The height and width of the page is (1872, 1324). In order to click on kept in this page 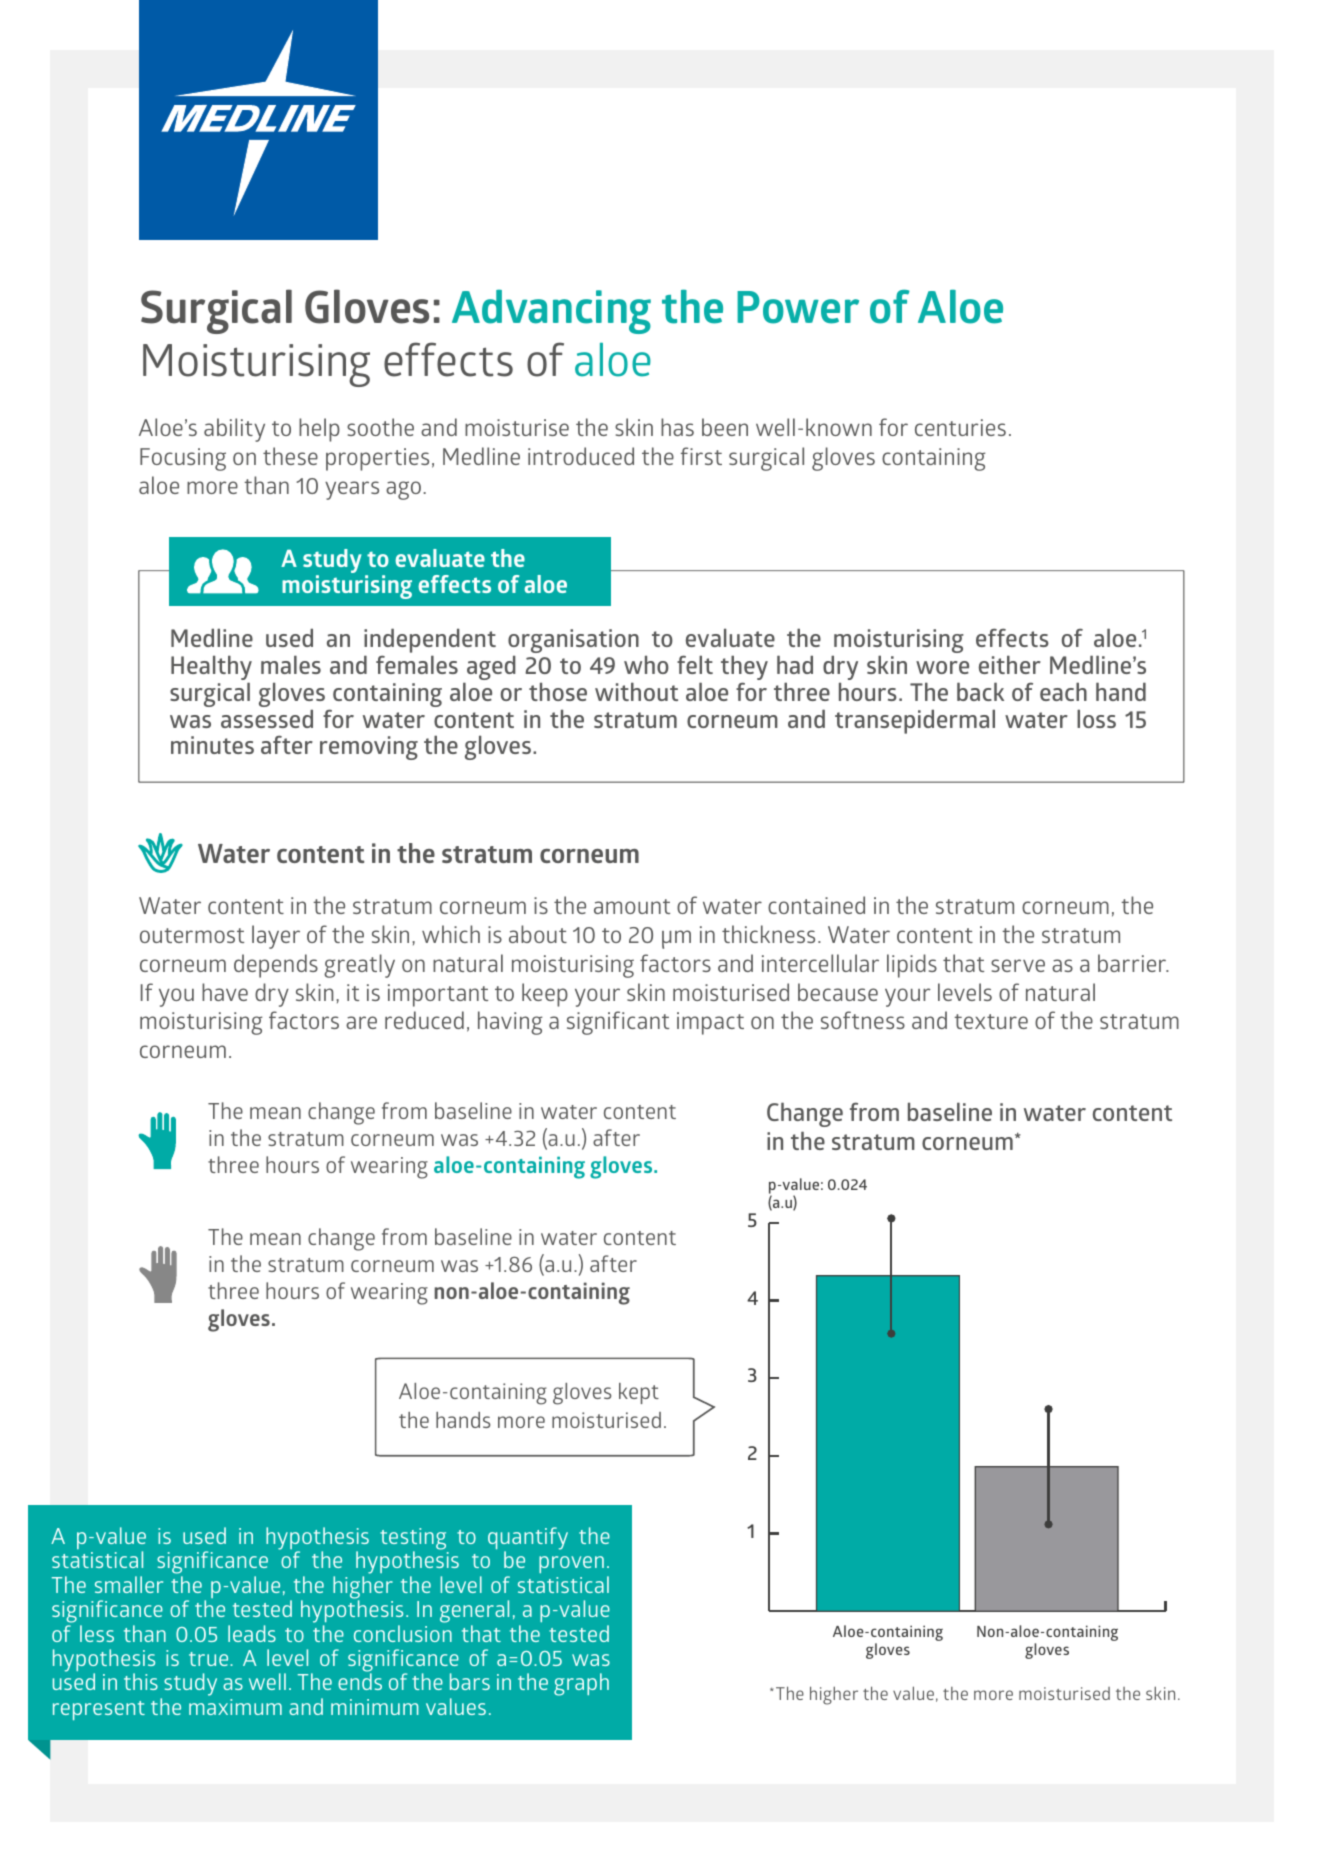, I will do `click(639, 1393)`.
